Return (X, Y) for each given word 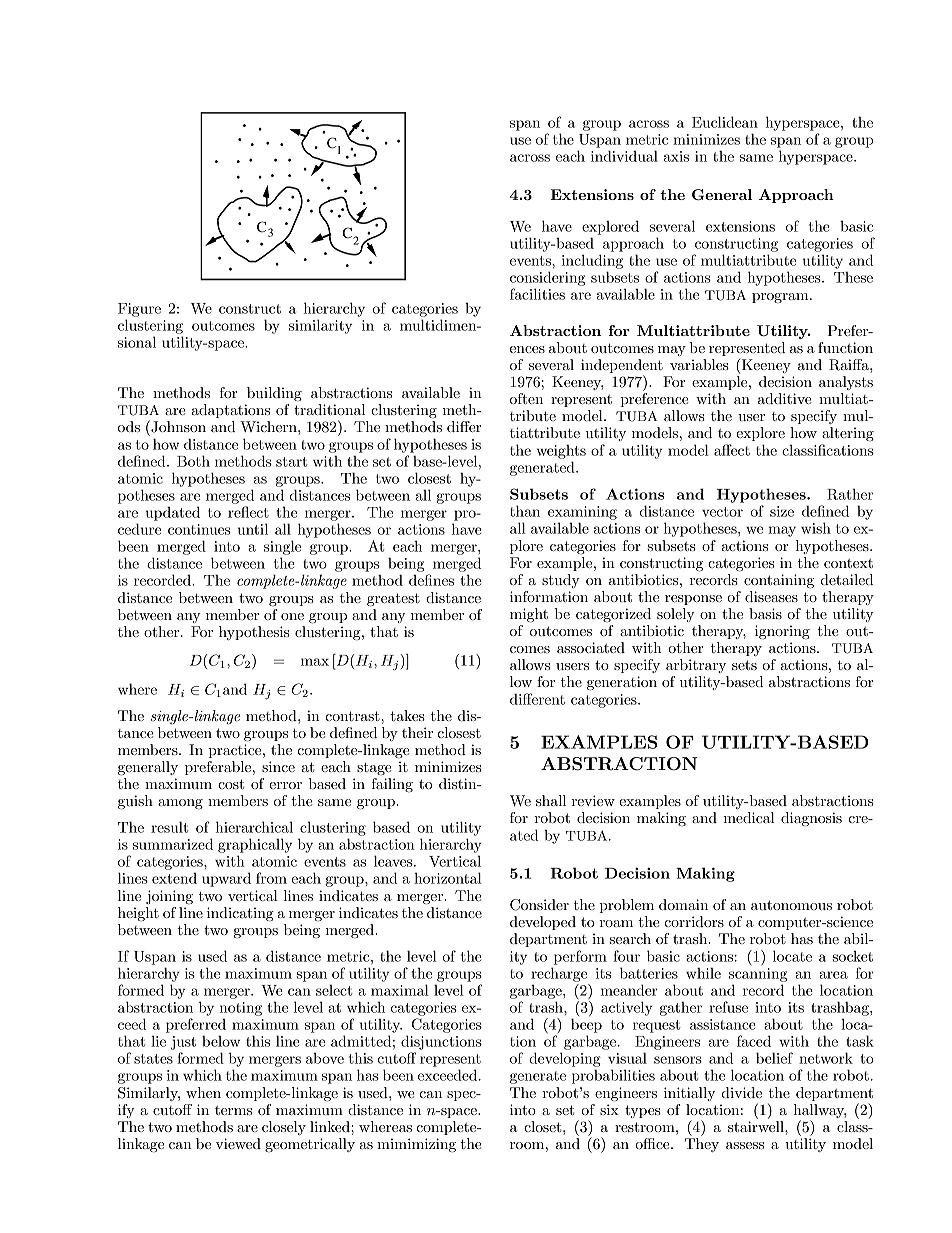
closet (544, 1126)
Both (193, 461)
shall (551, 800)
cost (231, 784)
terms (233, 1110)
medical (749, 817)
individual (624, 156)
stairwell (757, 1126)
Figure (139, 310)
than (525, 511)
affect (732, 450)
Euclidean (725, 122)
